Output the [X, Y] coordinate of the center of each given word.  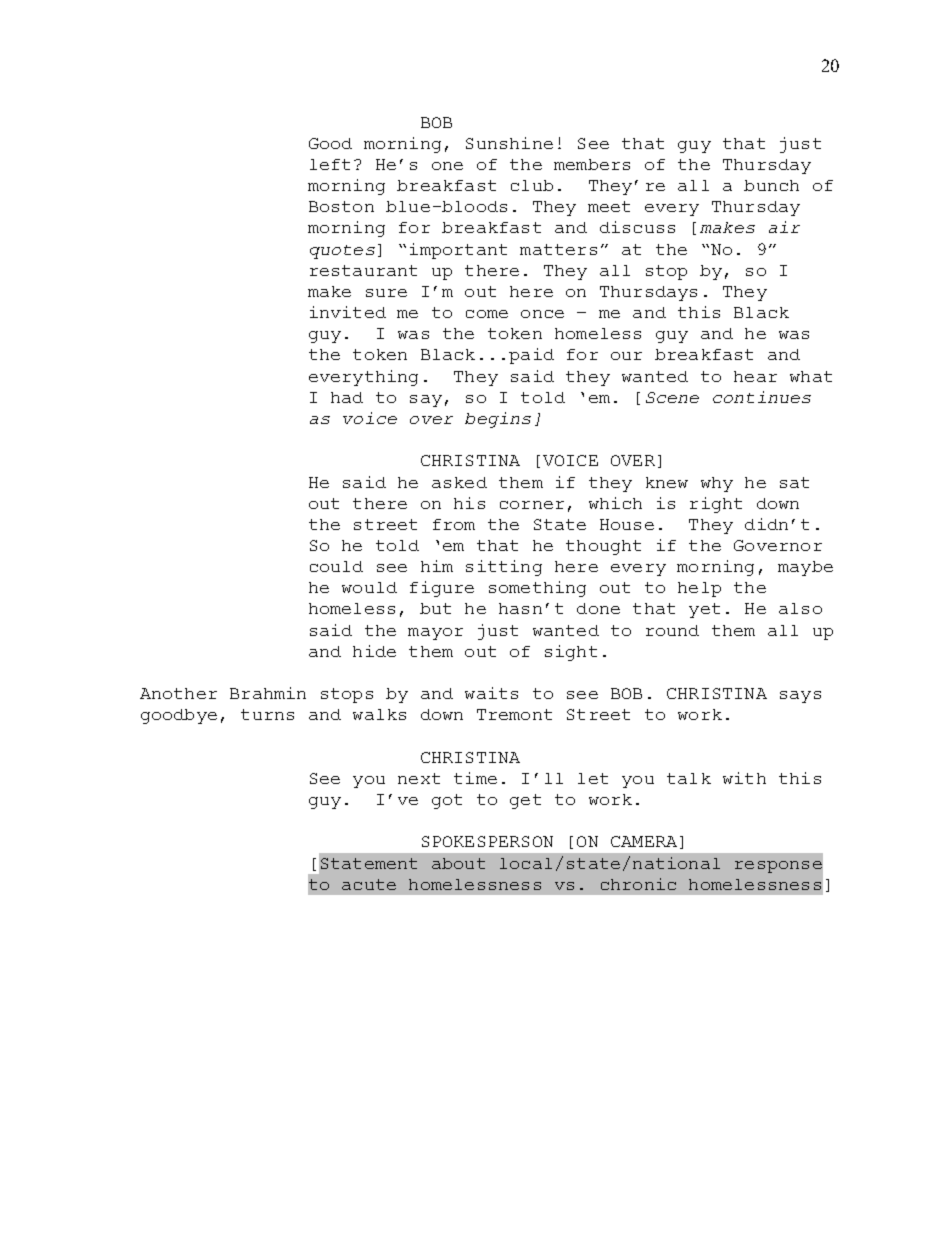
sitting [504, 568]
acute [369, 884]
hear [755, 376]
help [699, 589]
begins [498, 420]
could [336, 566]
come [487, 314]
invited [348, 312]
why [717, 484]
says [800, 697]
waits [491, 693]
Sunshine [509, 143]
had [347, 397]
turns [267, 714]
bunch [771, 185]
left [330, 164]
